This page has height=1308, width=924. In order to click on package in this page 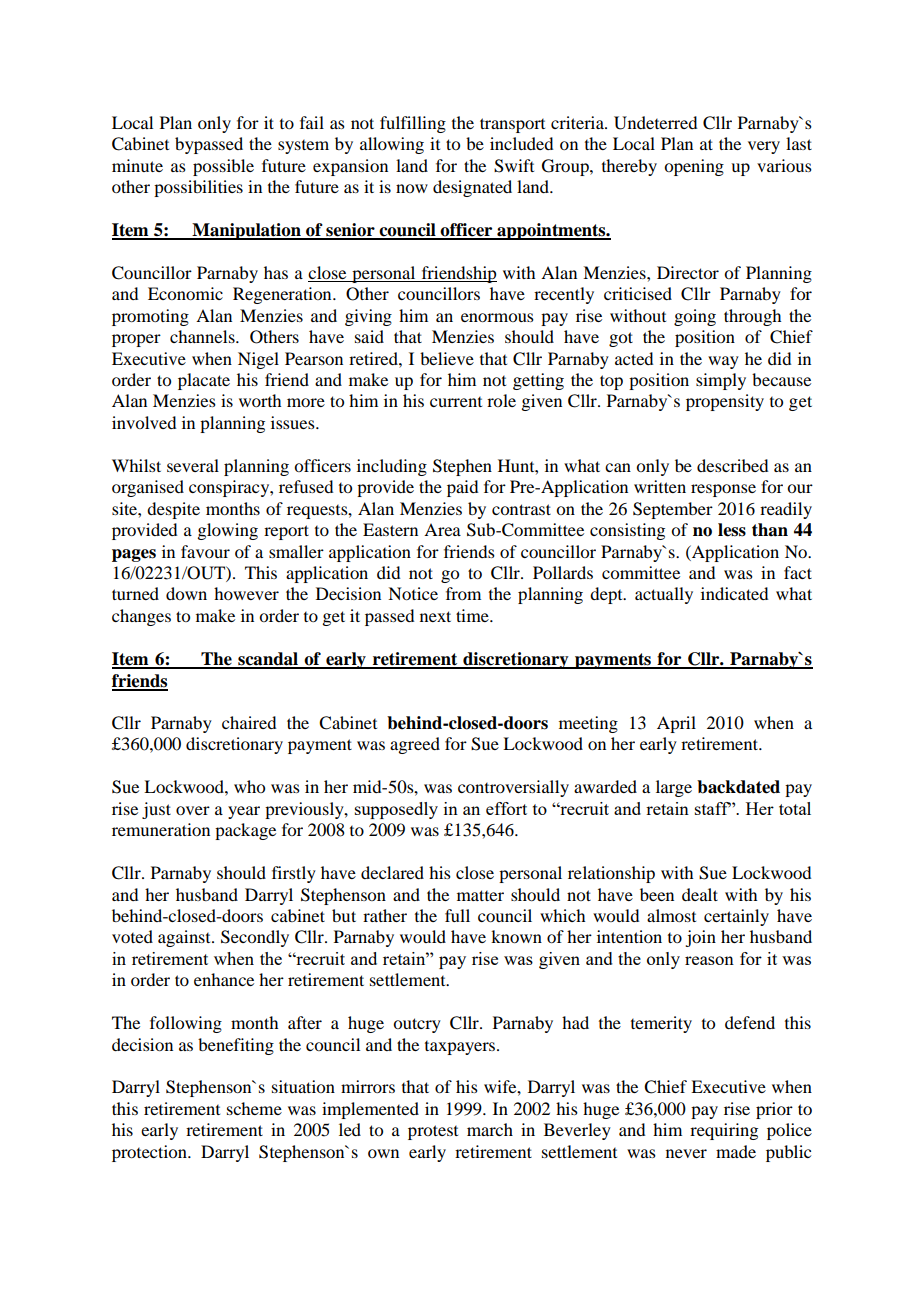, I will do `click(245, 831)`.
